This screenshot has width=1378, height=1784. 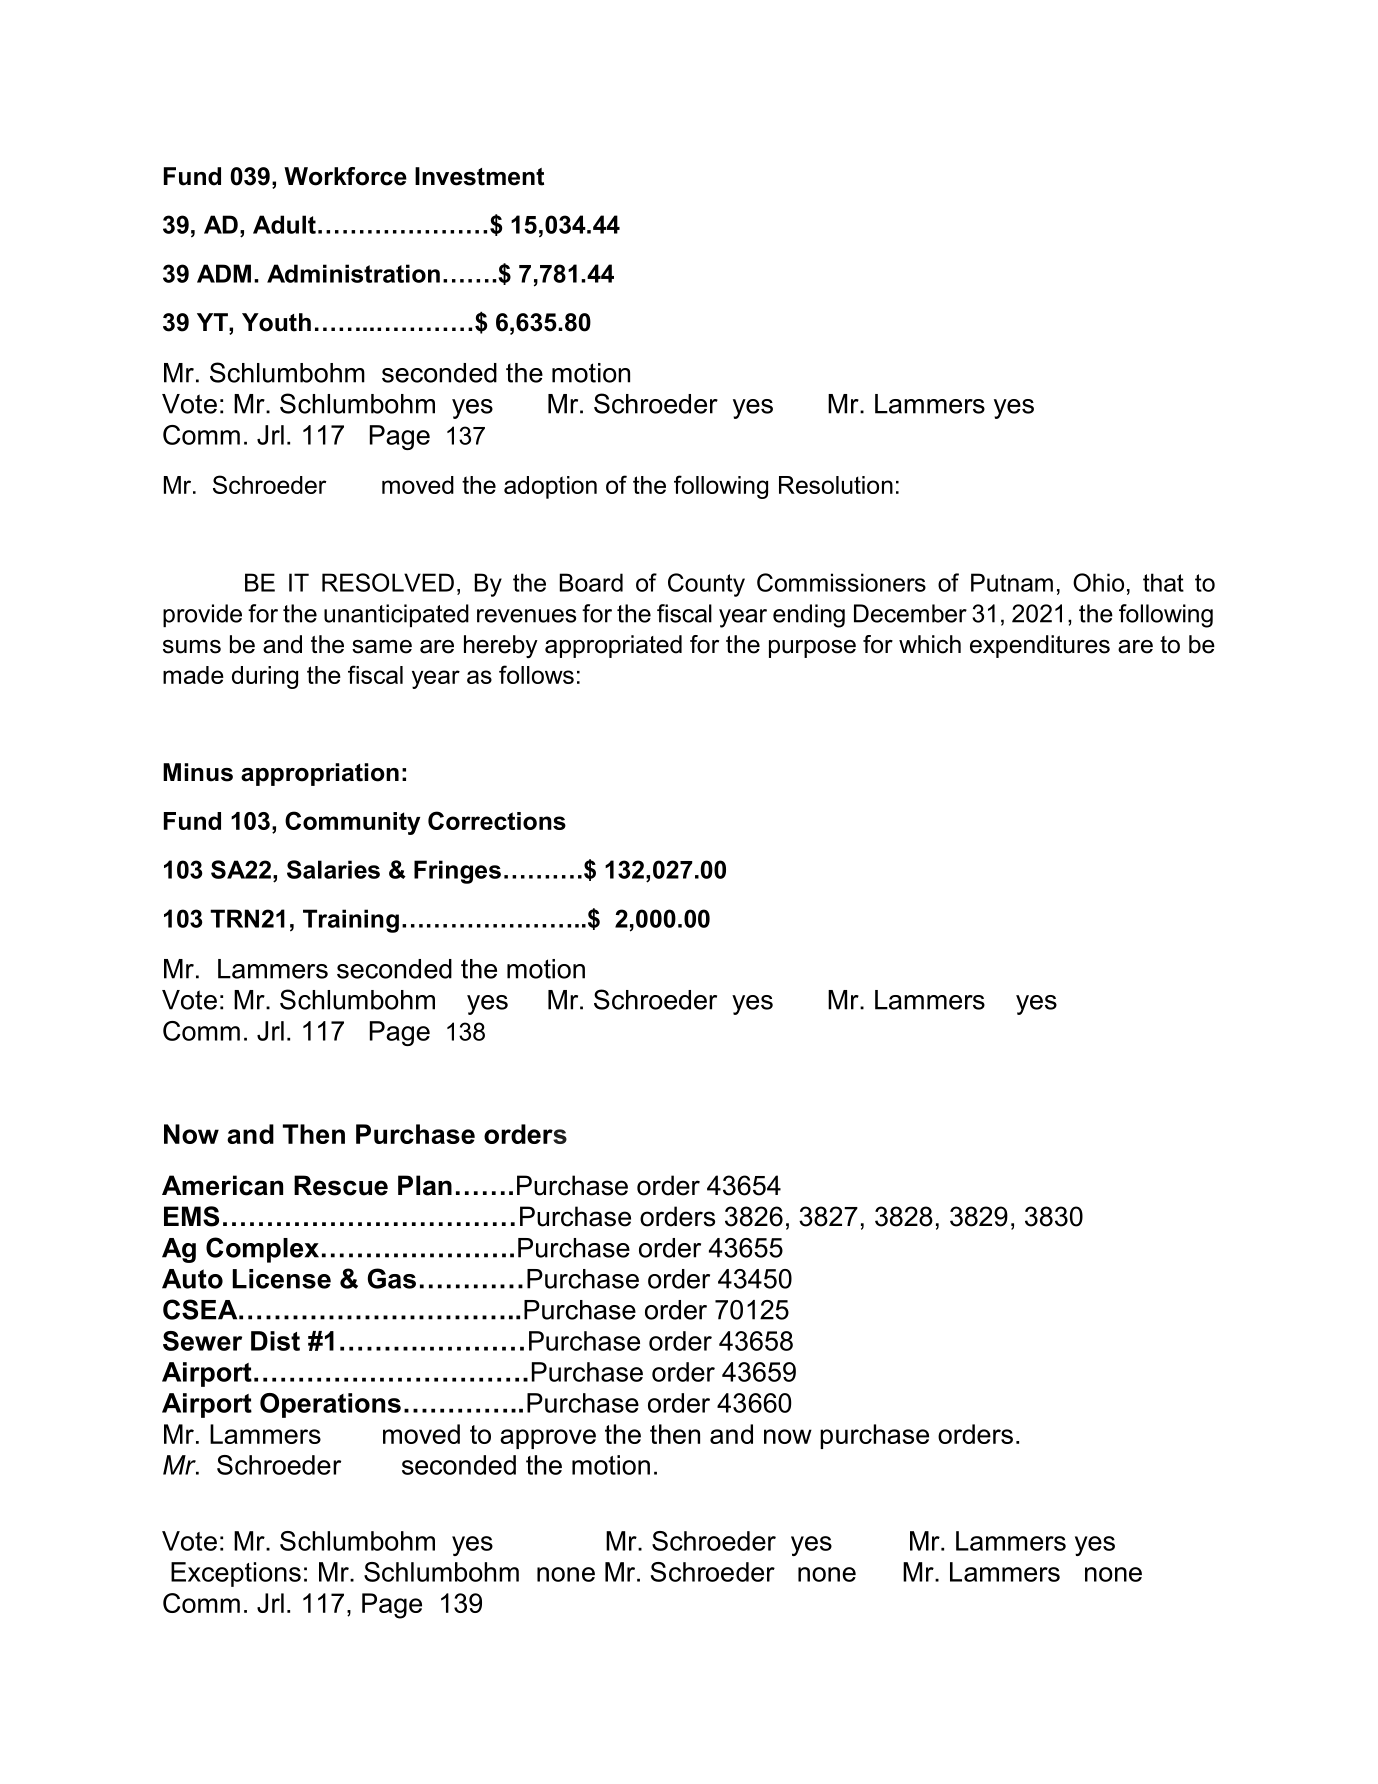 I want to click on Fringes, so click(x=457, y=872).
